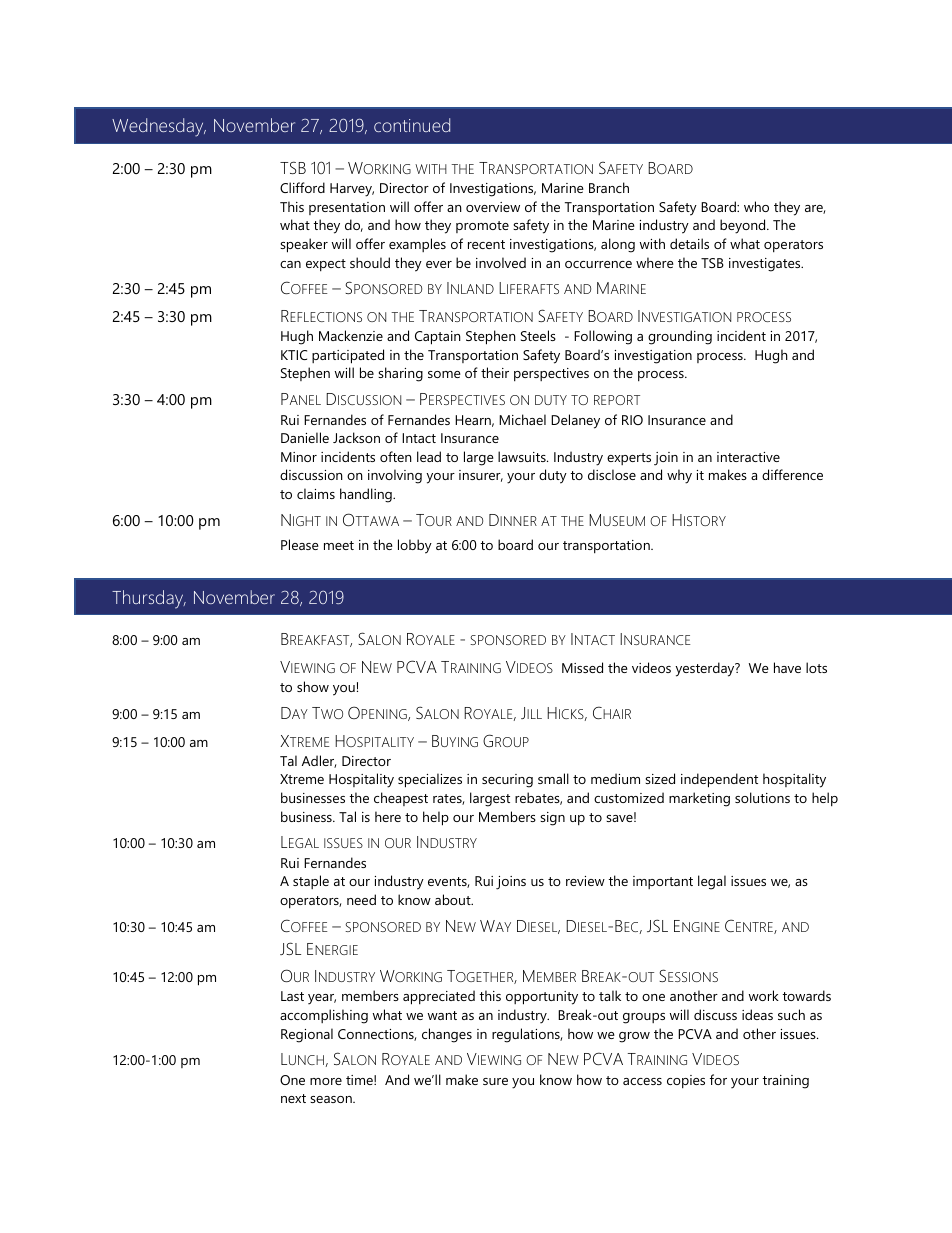 The height and width of the screenshot is (1233, 952). Describe the element at coordinates (290, 264) in the screenshot. I see `can` at that location.
